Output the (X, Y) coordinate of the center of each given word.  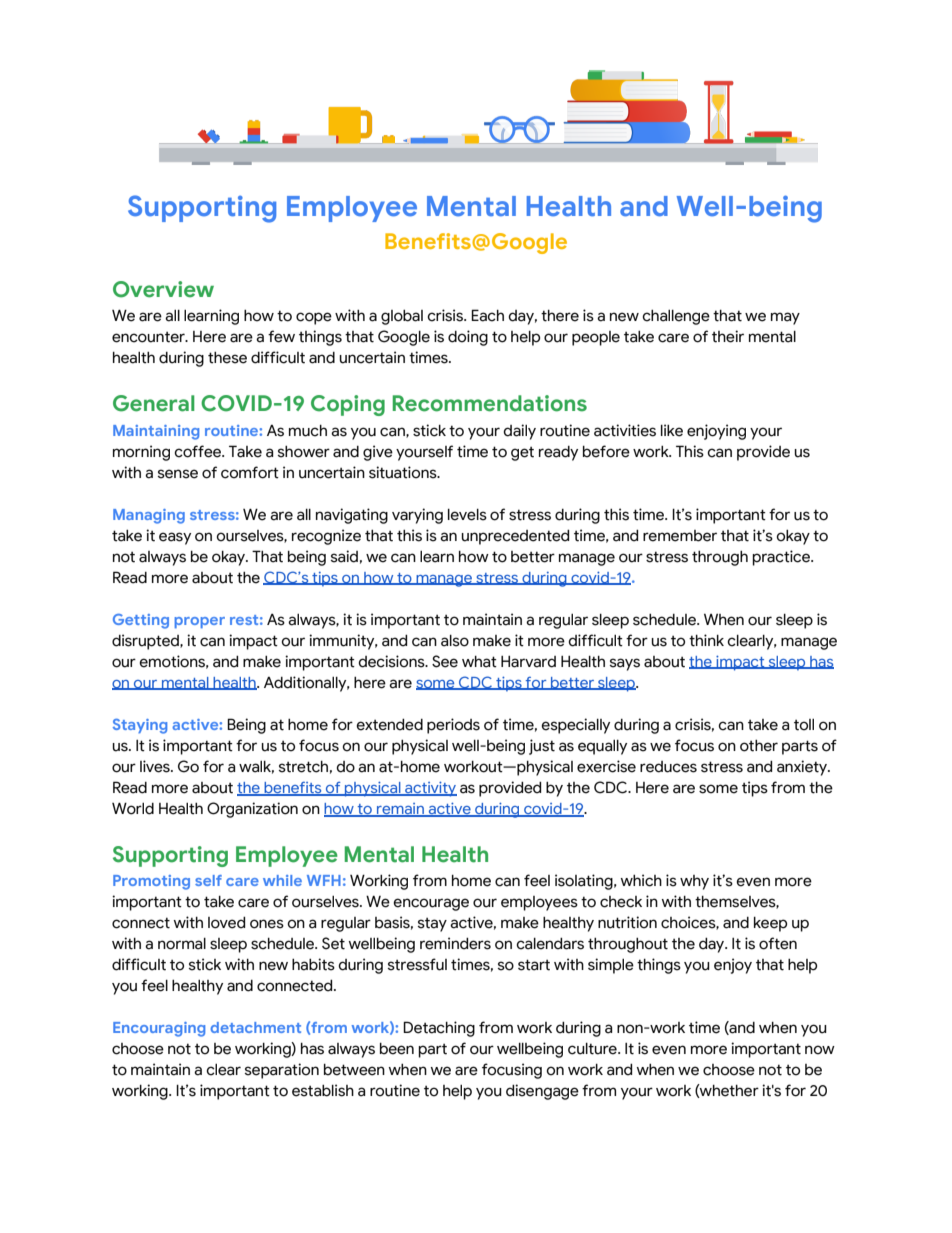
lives (156, 766)
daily (519, 432)
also (455, 641)
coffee (199, 451)
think (706, 640)
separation (282, 1071)
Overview (163, 289)
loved (226, 923)
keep (770, 924)
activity (430, 789)
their (728, 336)
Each (487, 315)
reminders (455, 943)
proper (200, 622)
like (672, 430)
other (759, 746)
